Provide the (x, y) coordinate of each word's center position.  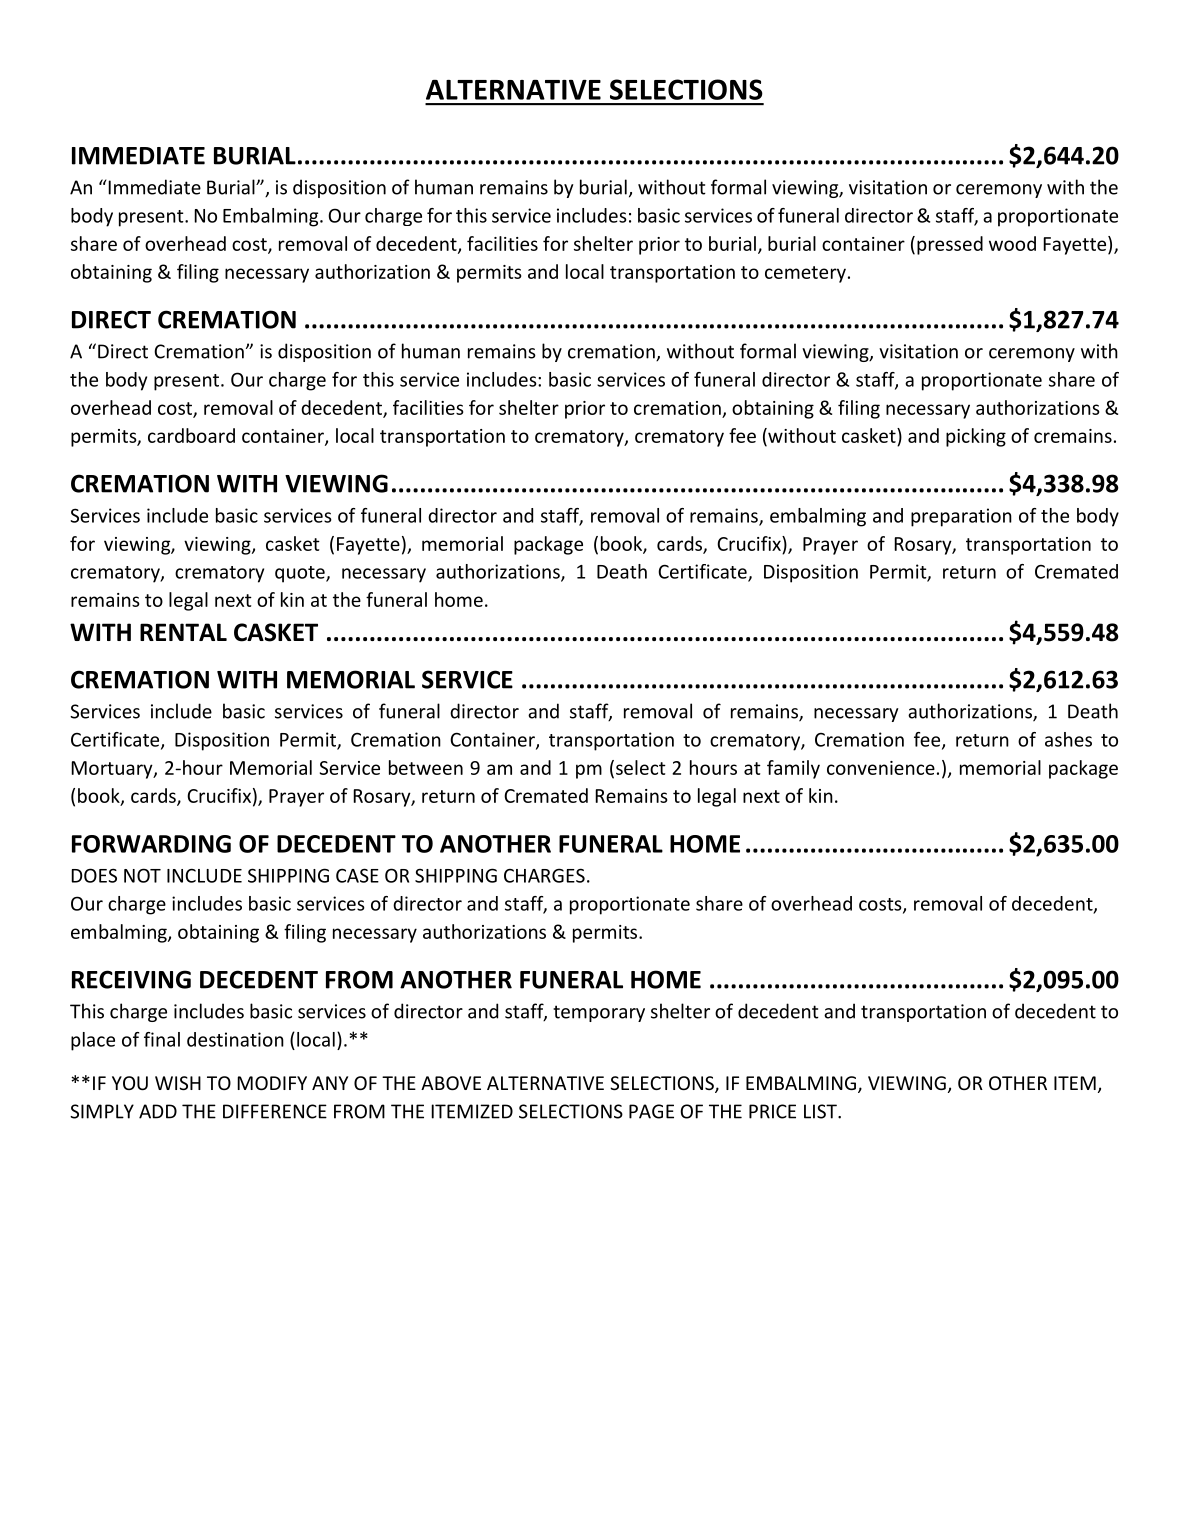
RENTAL (183, 632)
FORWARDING (151, 844)
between (426, 767)
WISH (178, 1083)
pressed (950, 245)
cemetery (805, 274)
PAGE (651, 1111)
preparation (961, 517)
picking (976, 437)
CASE (357, 875)
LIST (821, 1111)
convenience (881, 768)
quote (301, 574)
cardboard (191, 435)
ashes (1068, 739)
